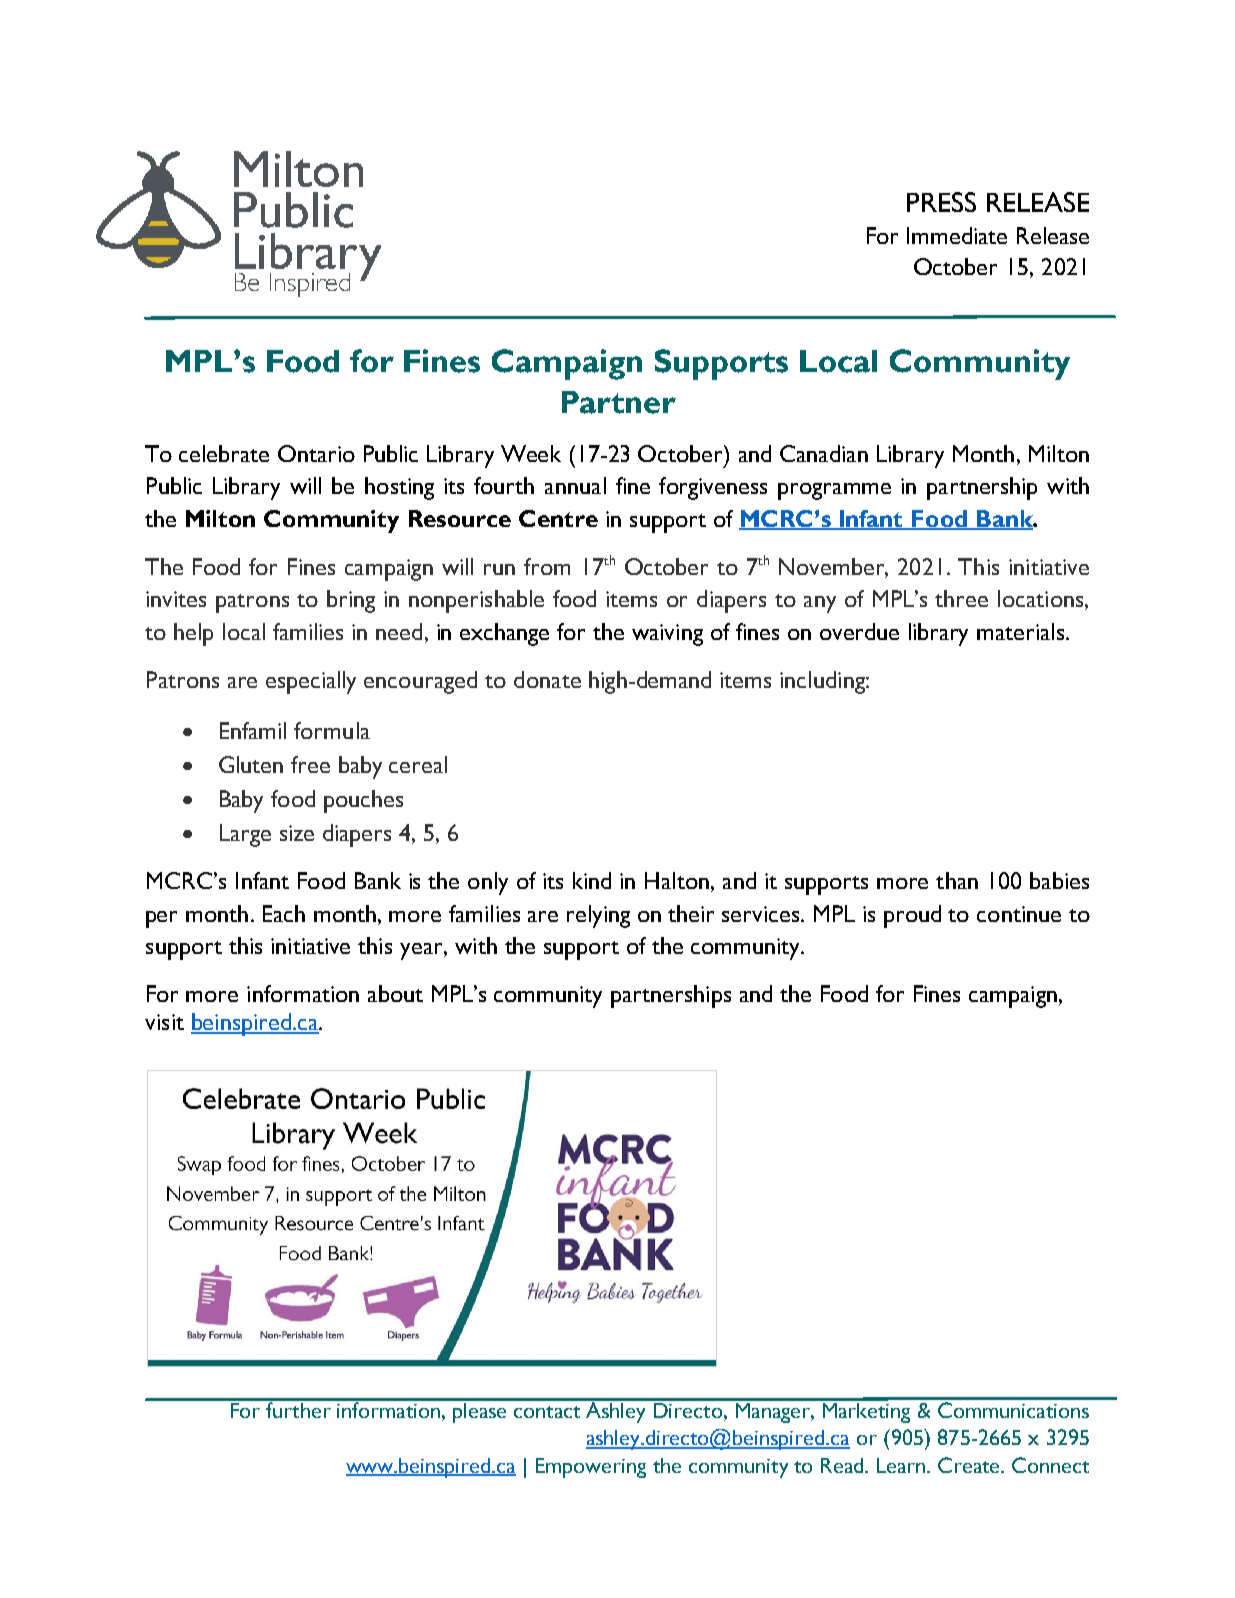  What do you see at coordinates (297, 833) in the document?
I see `size` at bounding box center [297, 833].
